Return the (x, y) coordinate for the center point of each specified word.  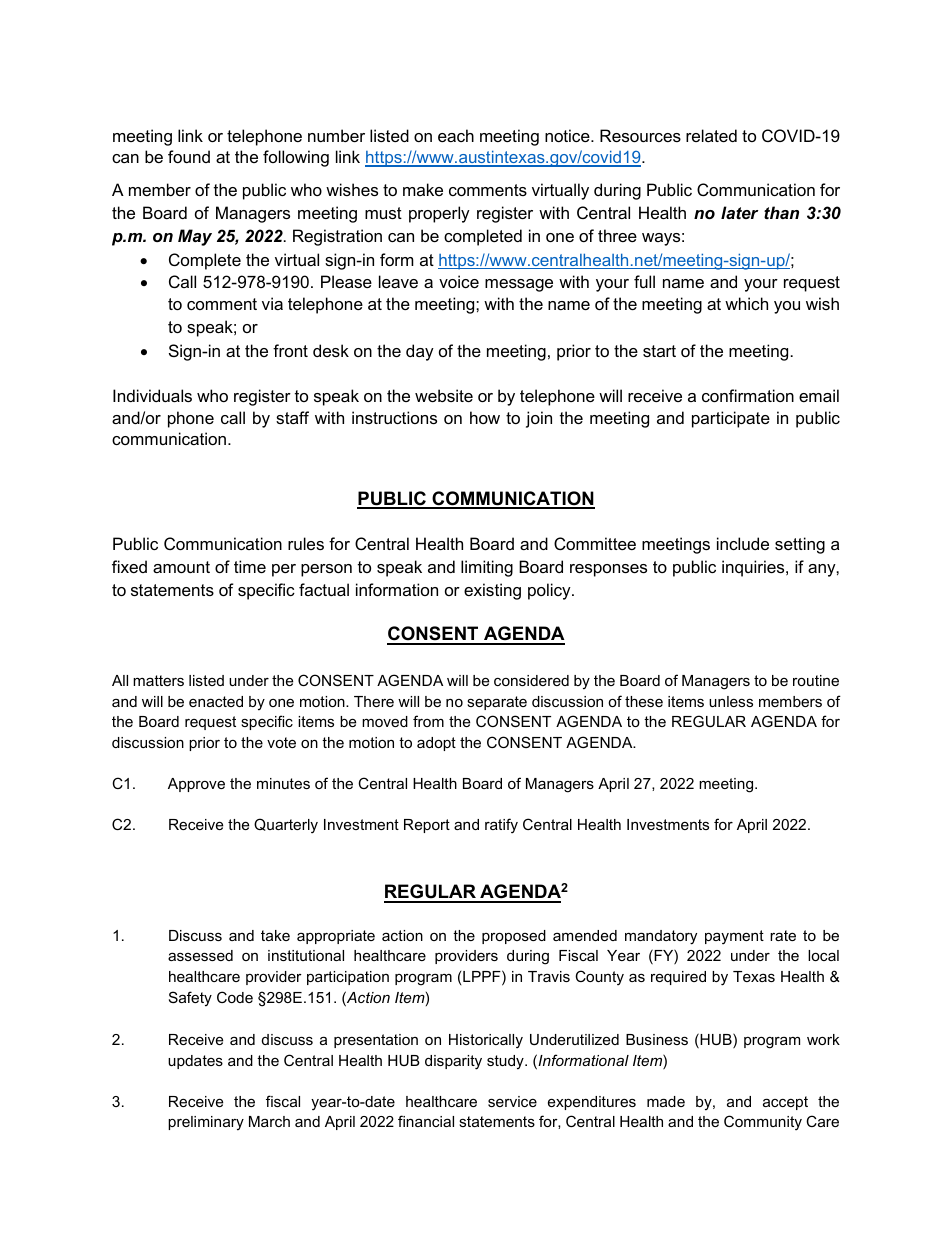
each (456, 135)
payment (734, 937)
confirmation (748, 395)
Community (763, 1123)
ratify (501, 826)
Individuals (152, 395)
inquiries (754, 568)
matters (158, 680)
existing (492, 591)
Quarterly (286, 826)
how (485, 417)
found (189, 156)
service (512, 1101)
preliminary (206, 1123)
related (711, 135)
